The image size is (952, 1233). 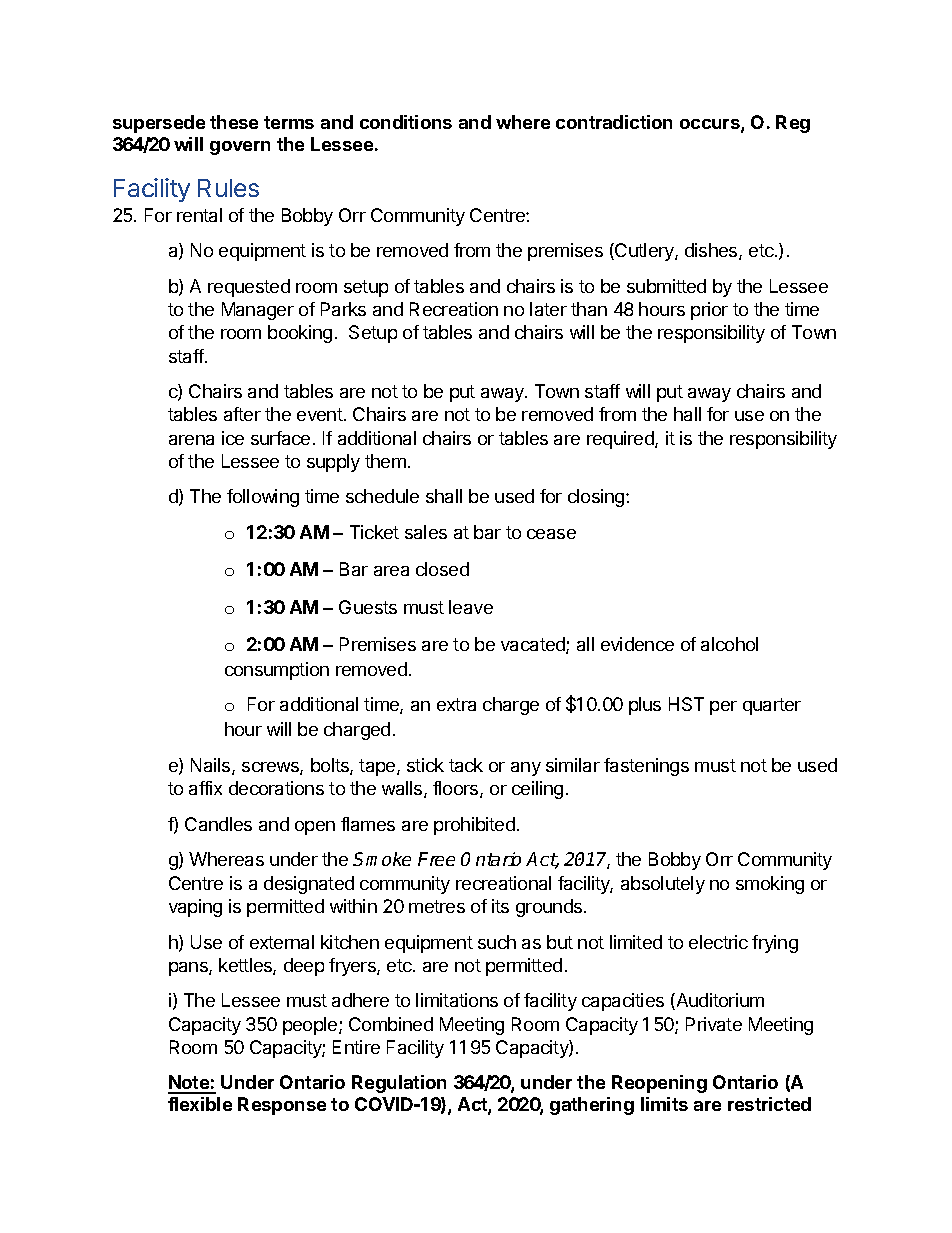 I want to click on Regulation, so click(x=399, y=1084).
